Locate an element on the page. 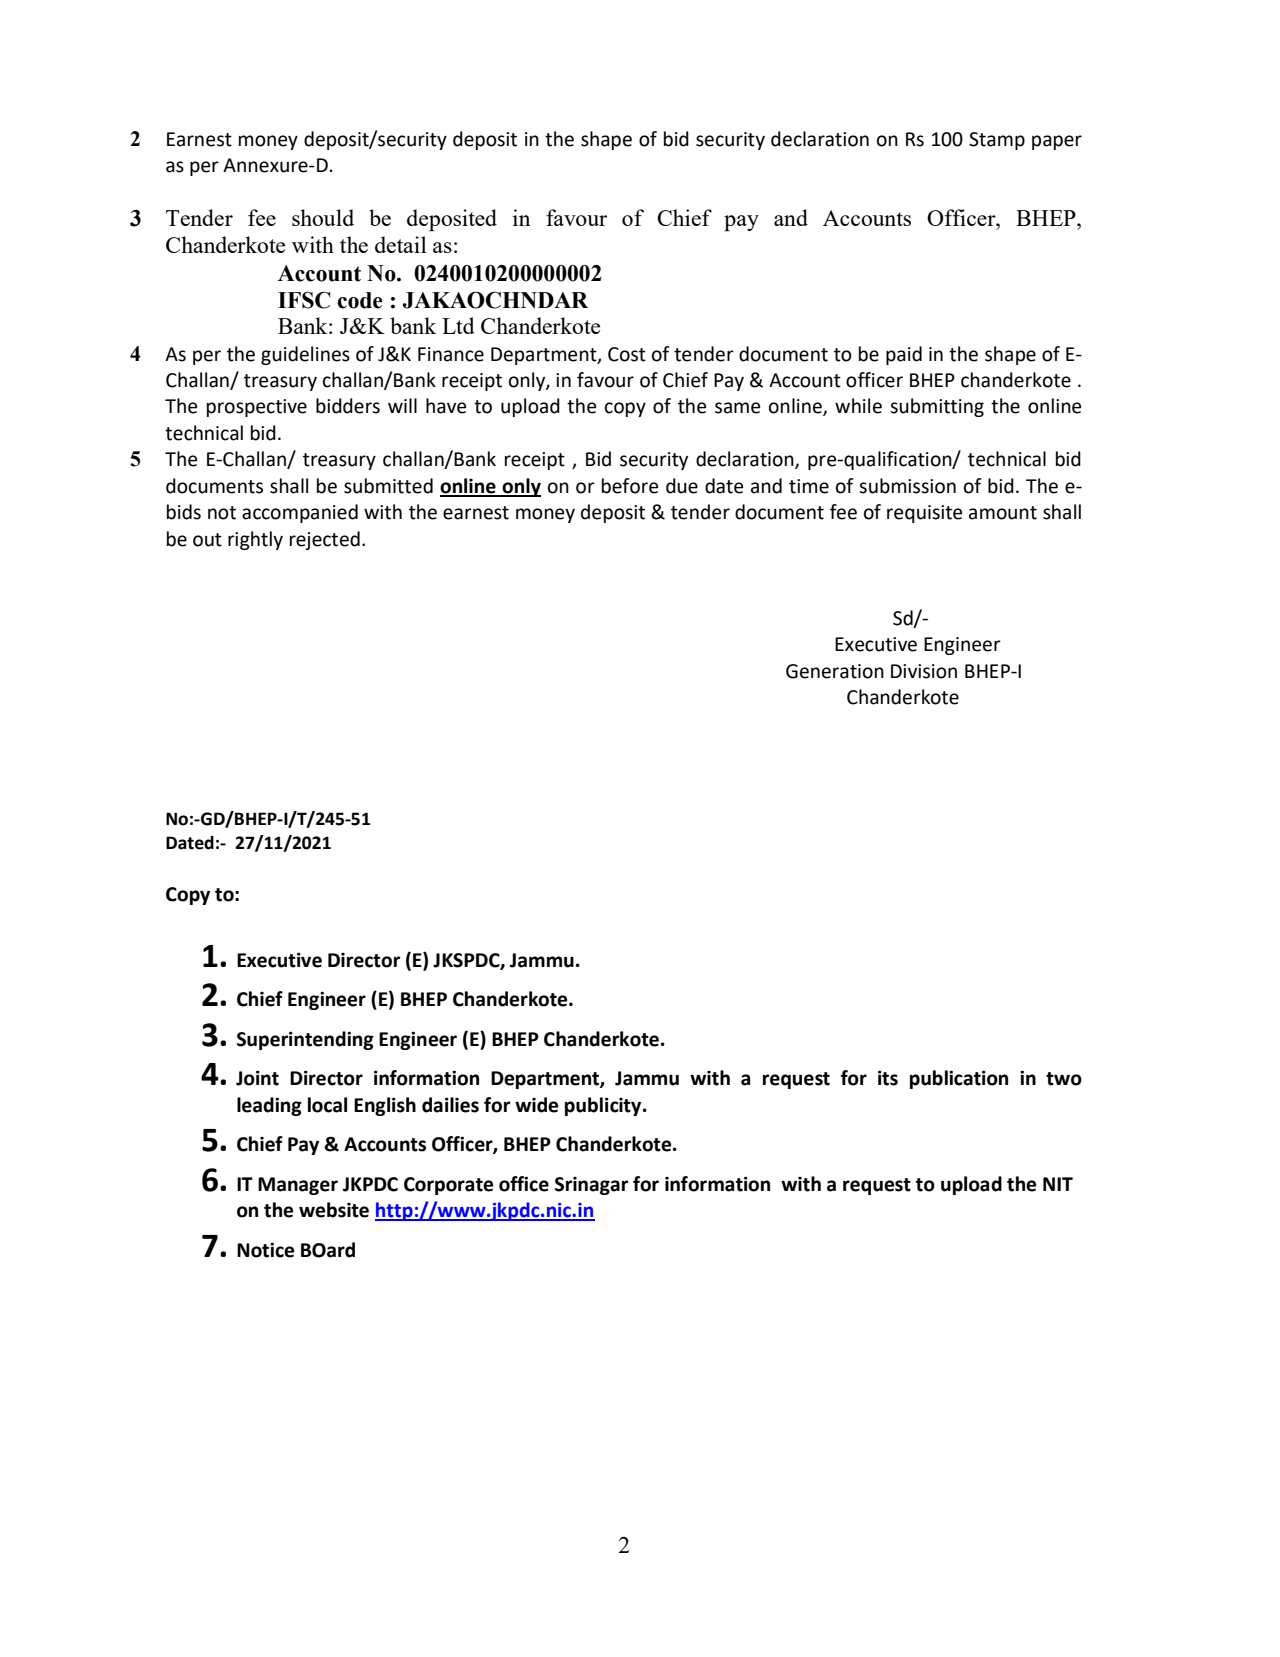 The width and height of the document is (1280, 1657). Stamp is located at coordinates (997, 141).
